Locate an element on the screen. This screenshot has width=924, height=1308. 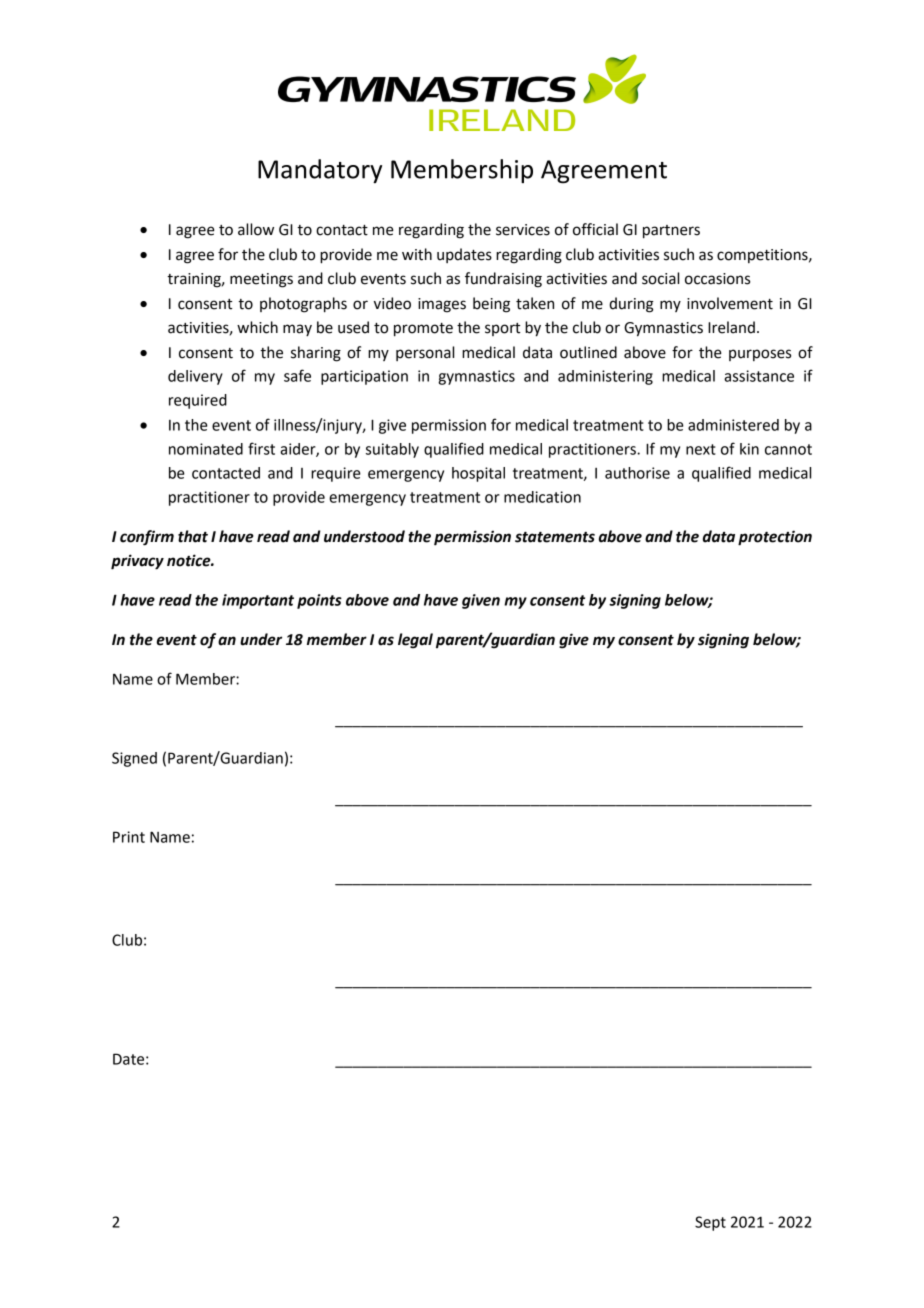
Signed is located at coordinates (134, 759).
